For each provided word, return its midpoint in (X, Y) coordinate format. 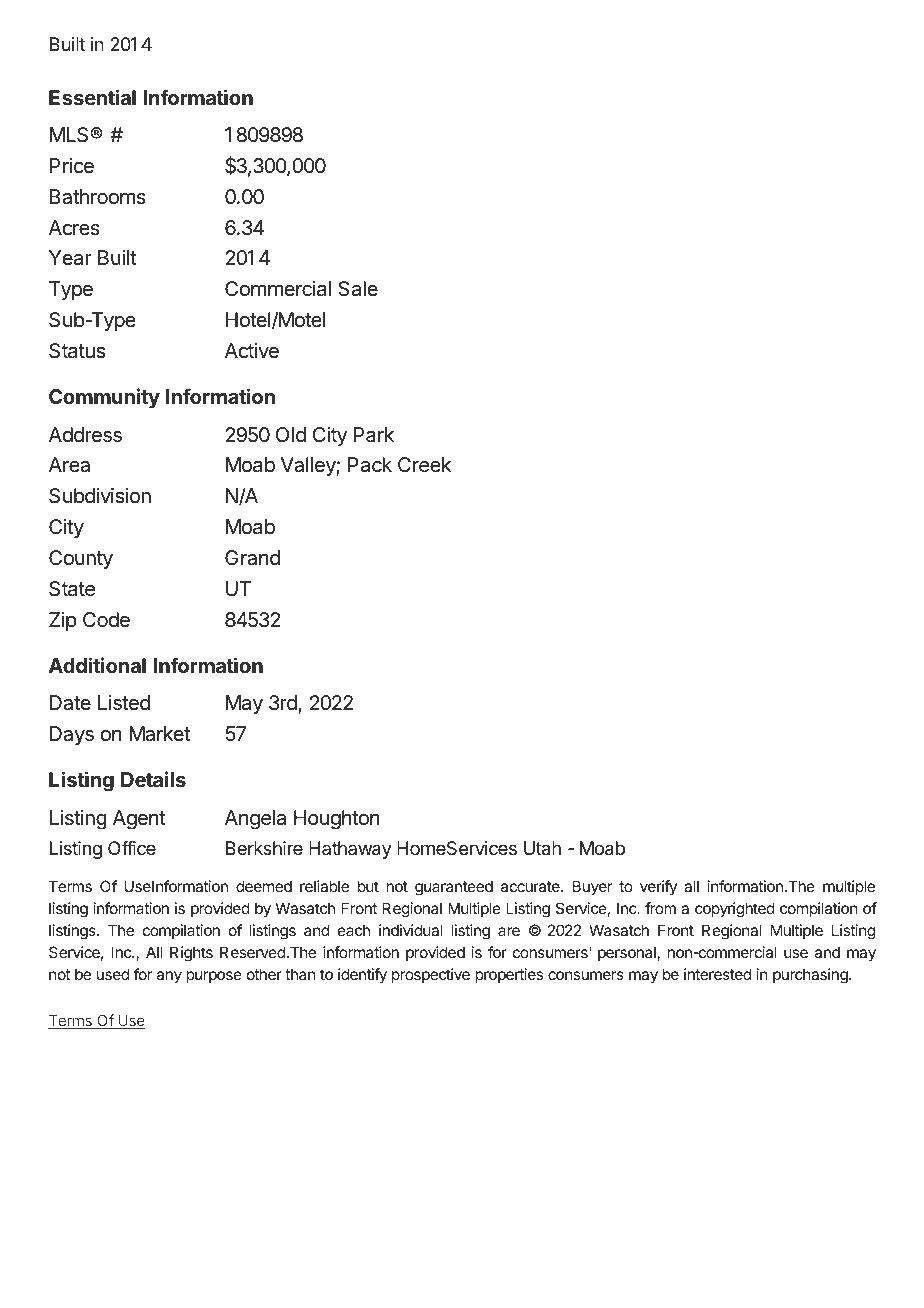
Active (252, 350)
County (81, 559)
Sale (358, 289)
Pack (370, 465)
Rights (191, 954)
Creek (424, 465)
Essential (92, 97)
